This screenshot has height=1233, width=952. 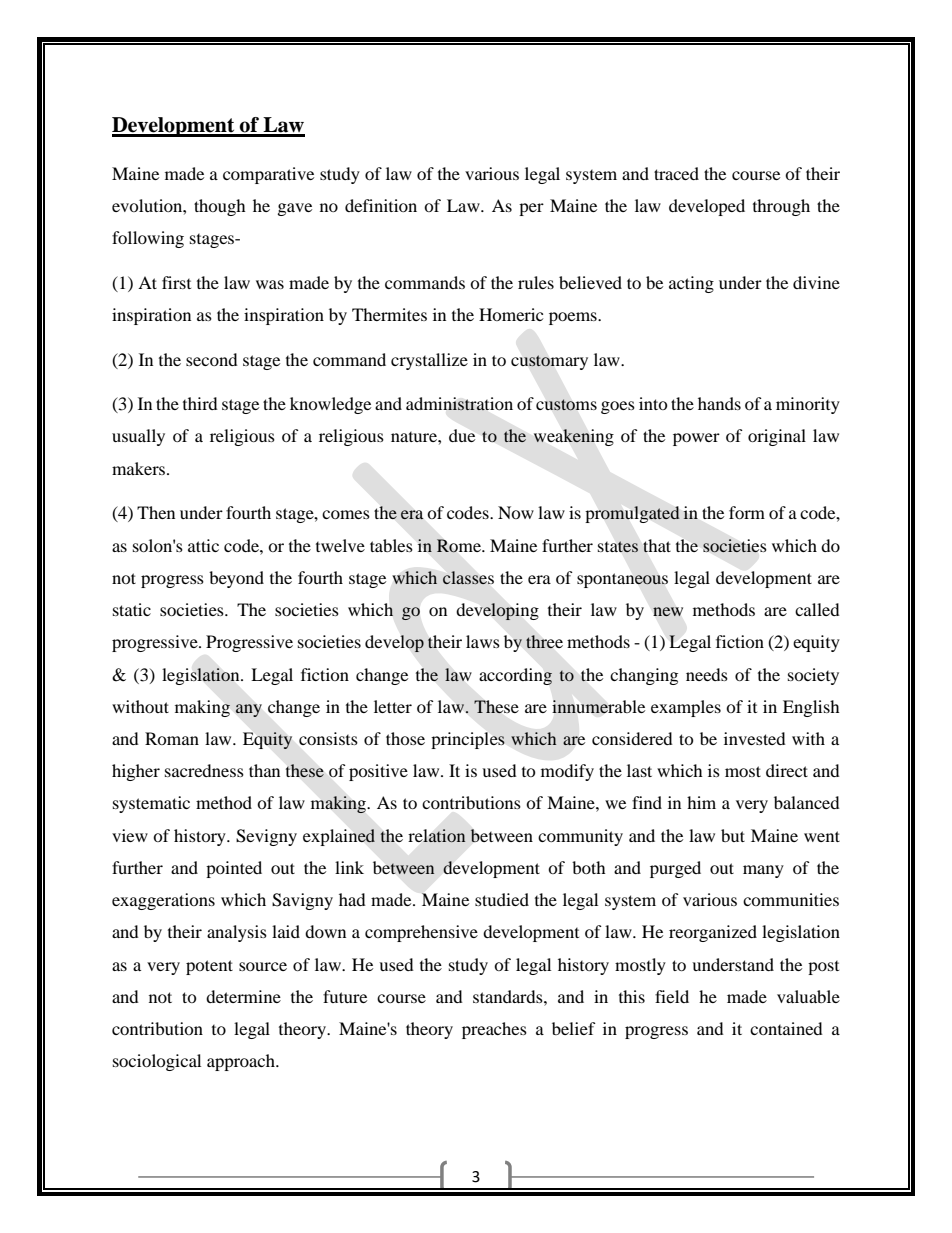 I want to click on approach, so click(x=242, y=1062).
